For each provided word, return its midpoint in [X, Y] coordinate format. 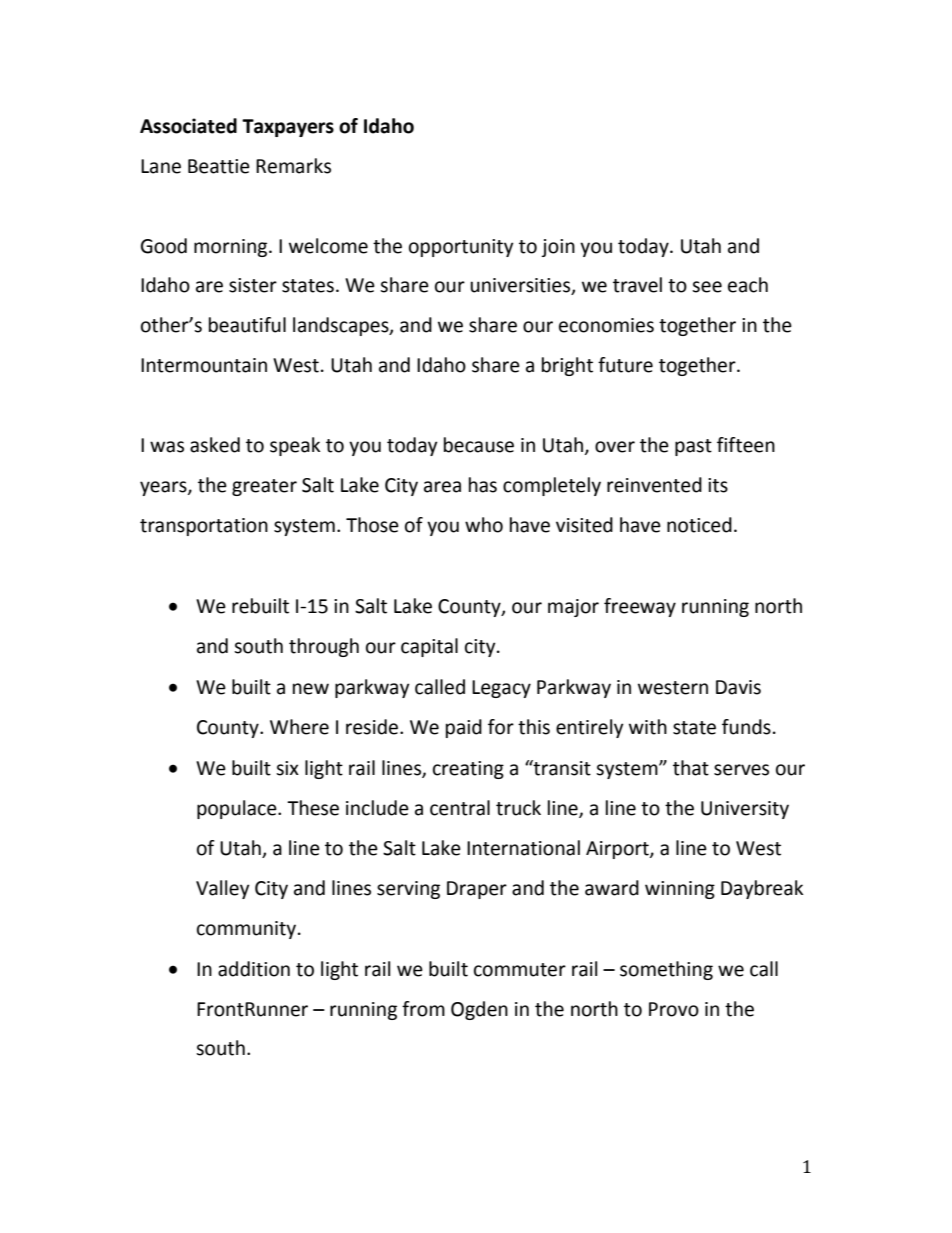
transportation [204, 527]
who [484, 525]
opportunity [461, 248]
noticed [699, 525]
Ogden [479, 1010]
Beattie [219, 166]
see [707, 287]
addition [254, 969]
